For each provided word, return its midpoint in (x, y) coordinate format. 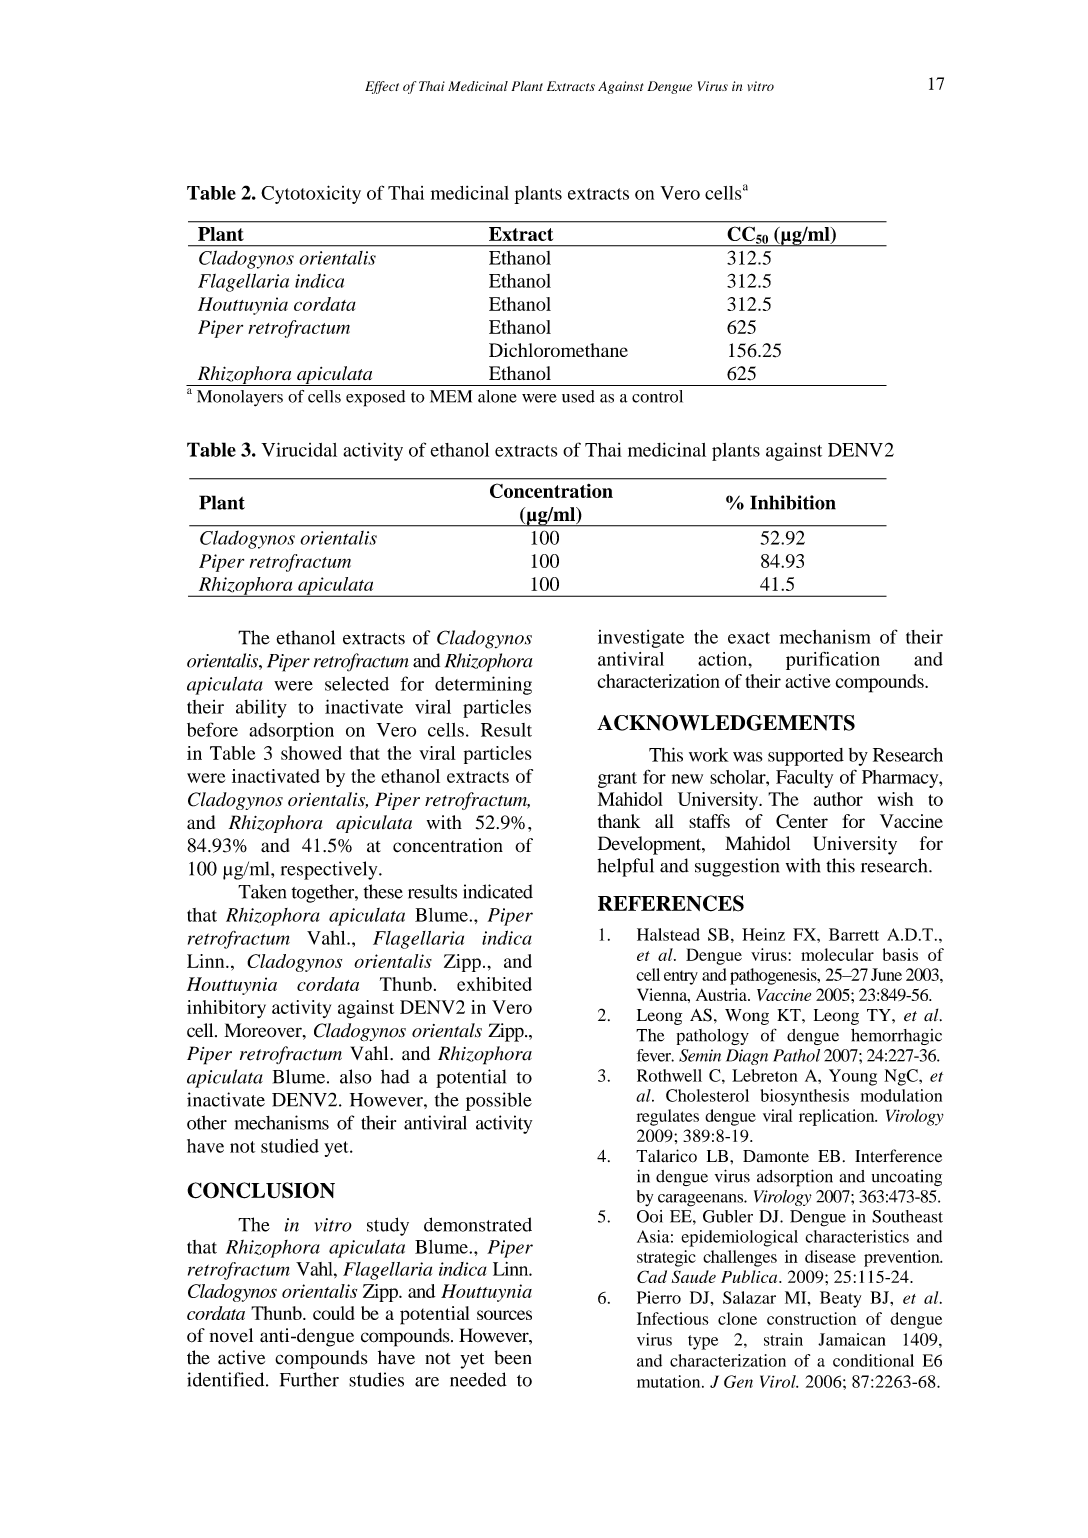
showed (311, 753)
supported (806, 757)
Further (309, 1379)
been (513, 1357)
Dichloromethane (558, 350)
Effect (382, 87)
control (657, 396)
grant (617, 780)
